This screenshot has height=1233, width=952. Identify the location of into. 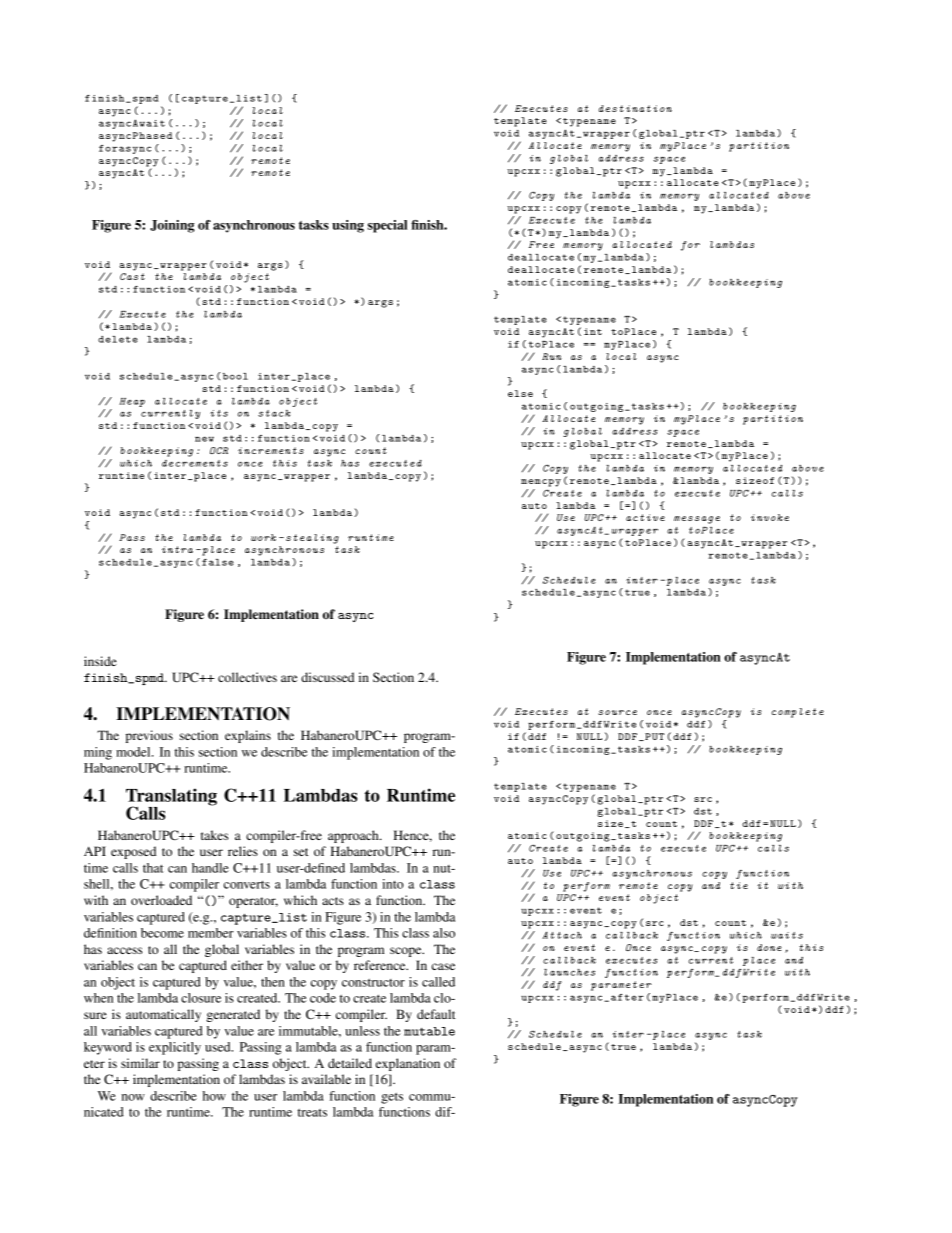
(393, 884).
